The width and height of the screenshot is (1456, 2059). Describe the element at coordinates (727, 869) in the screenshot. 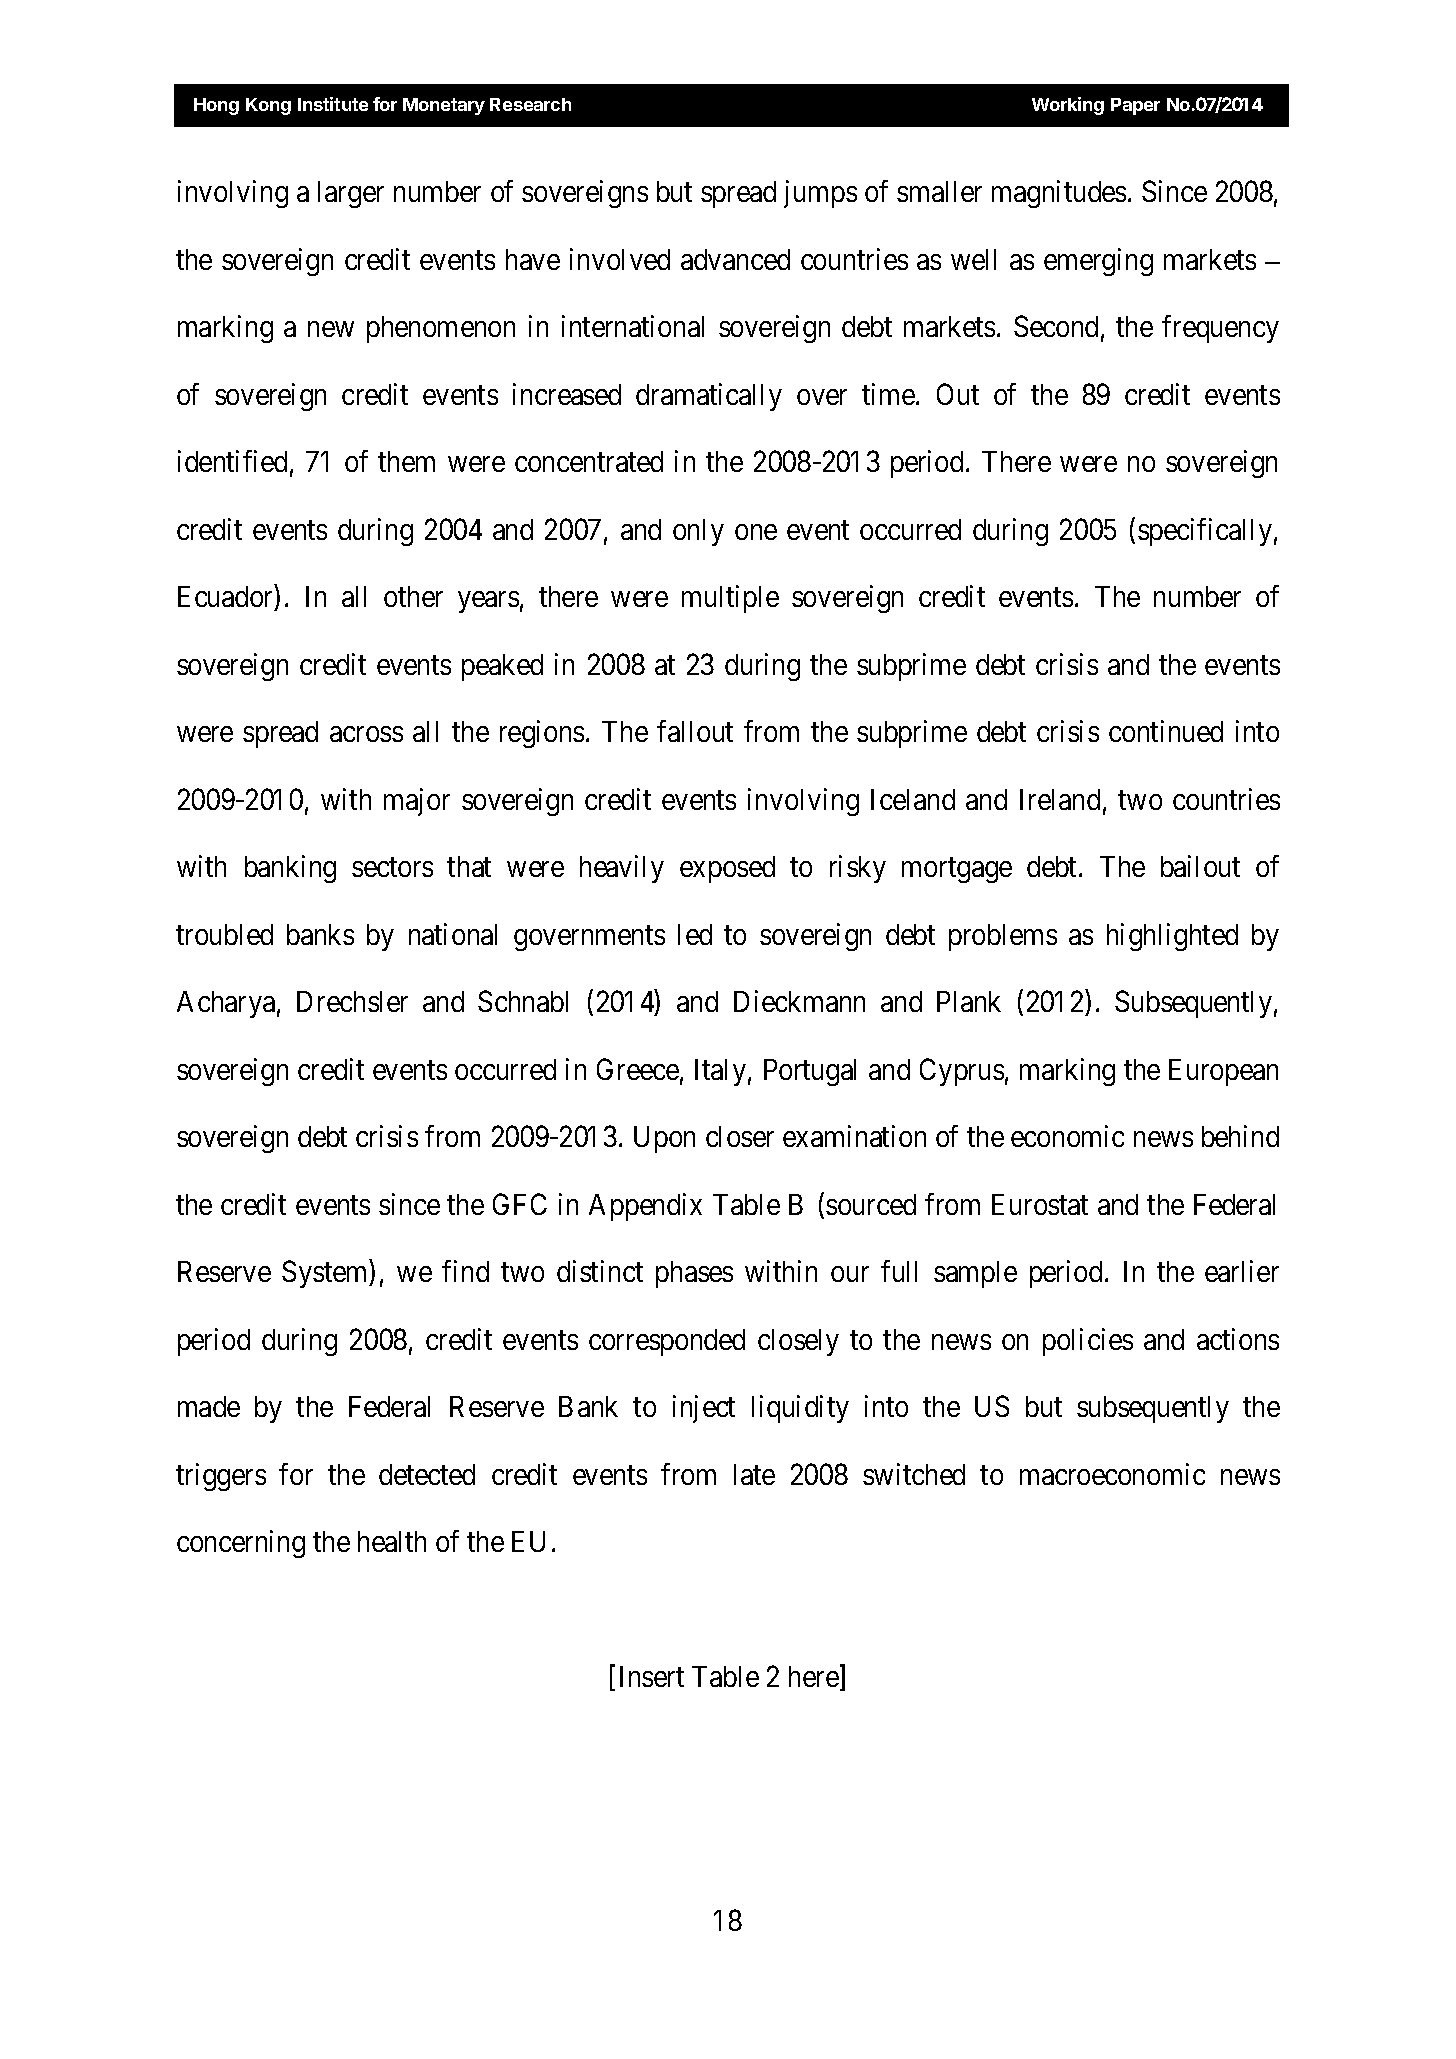

I see `exposed` at that location.
